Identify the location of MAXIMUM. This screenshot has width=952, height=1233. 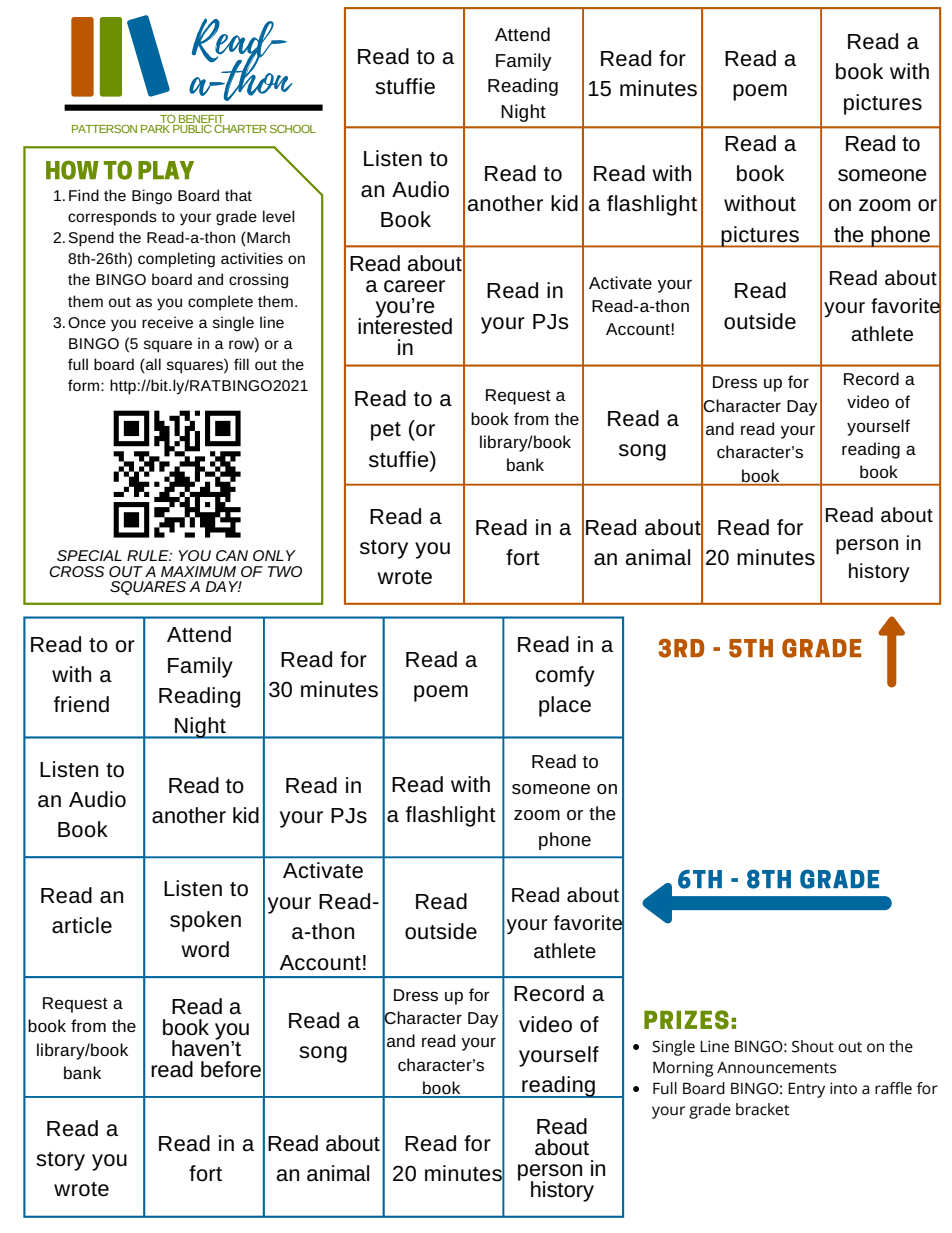
(198, 571).
